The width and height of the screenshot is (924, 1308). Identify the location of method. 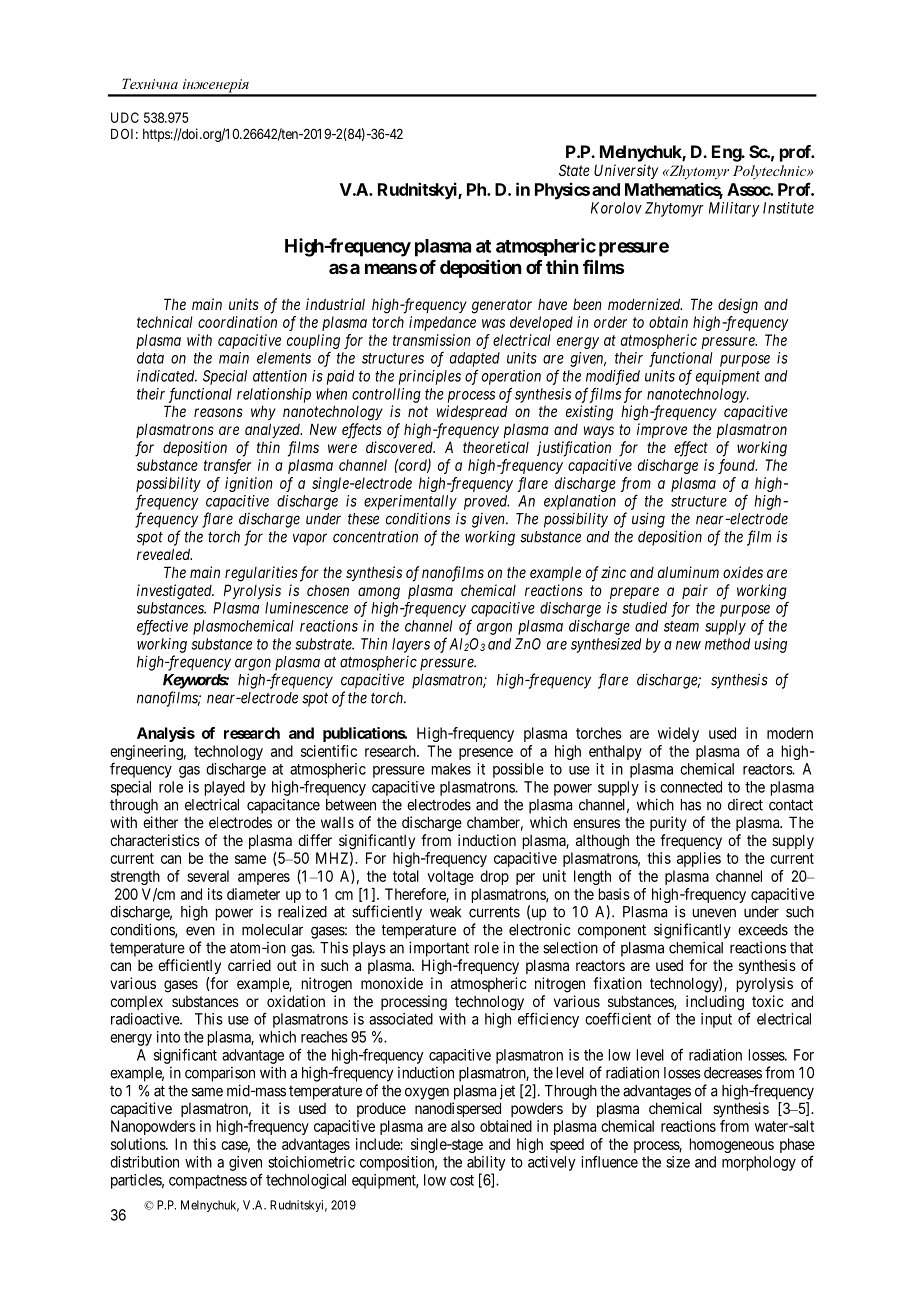
(727, 644).
